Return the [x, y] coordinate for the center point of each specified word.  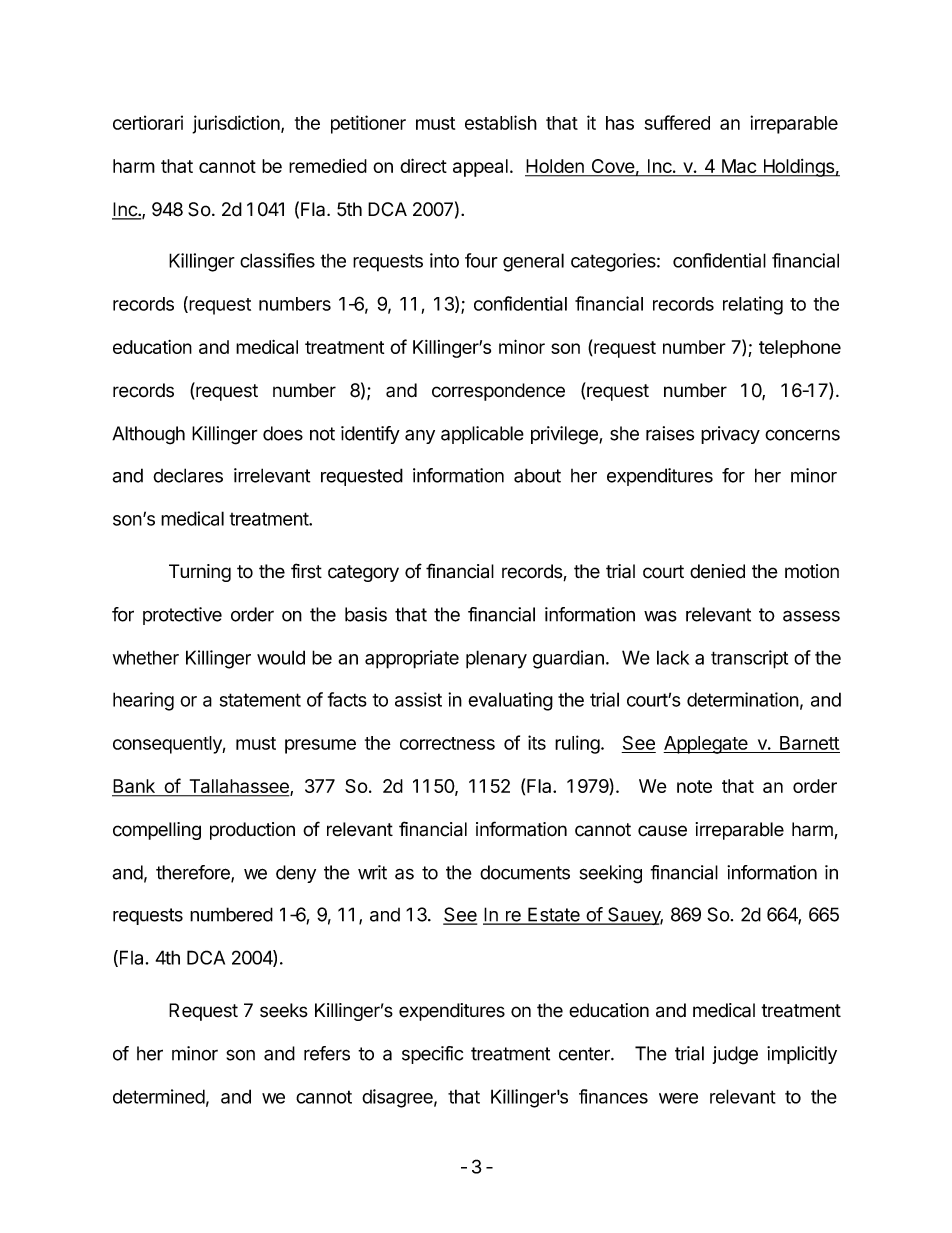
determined [159, 1096]
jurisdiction [237, 124]
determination [743, 699]
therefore [194, 873]
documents [525, 872]
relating [753, 305]
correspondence [498, 392]
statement [260, 700]
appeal [480, 168]
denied [717, 571]
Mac [738, 167]
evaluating [510, 701]
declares [188, 475]
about [537, 475]
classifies [277, 260]
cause [662, 831]
